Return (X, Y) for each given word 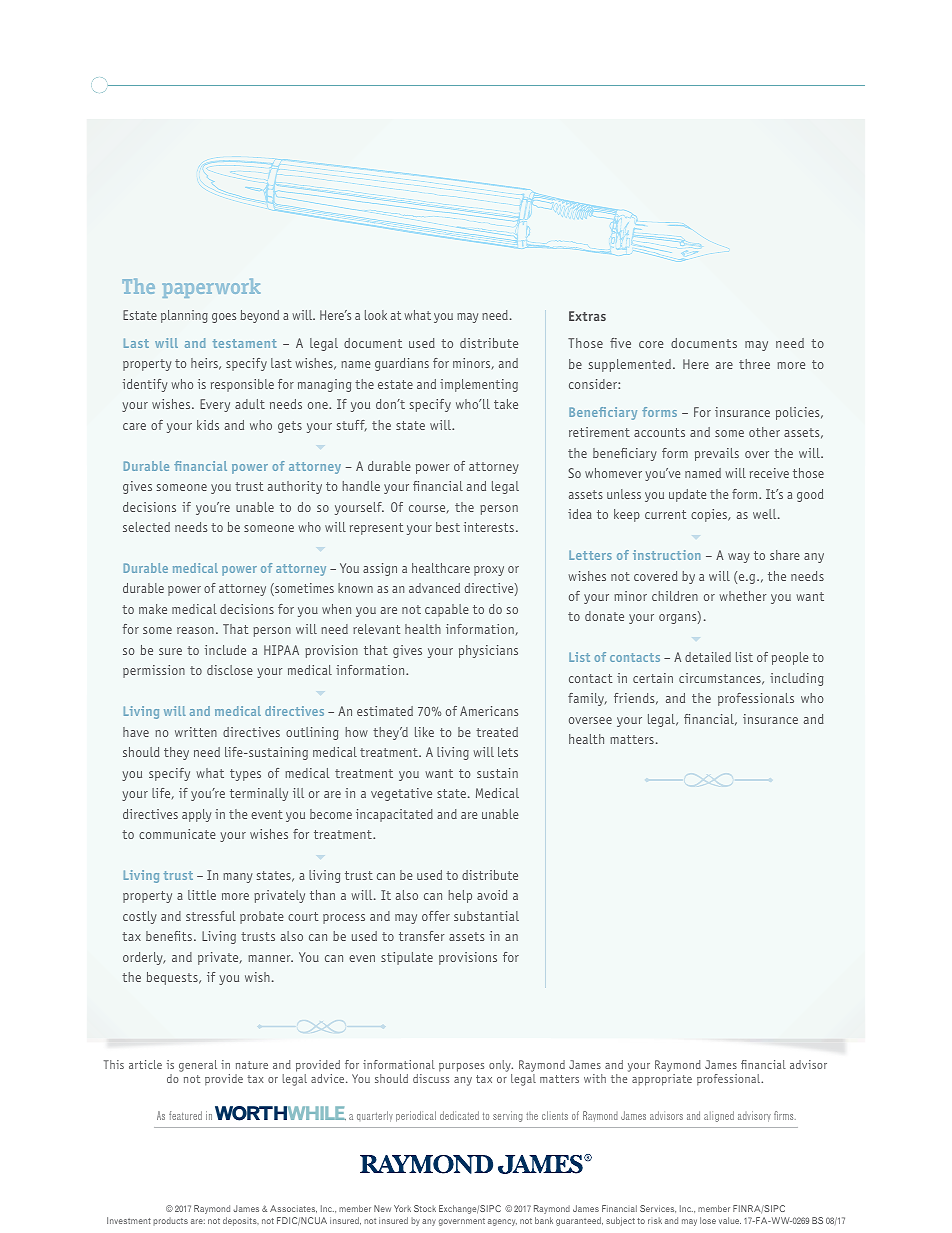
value (730, 1220)
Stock (425, 1208)
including (797, 679)
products (170, 1221)
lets (508, 752)
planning (184, 316)
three (754, 364)
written (196, 732)
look (376, 315)
